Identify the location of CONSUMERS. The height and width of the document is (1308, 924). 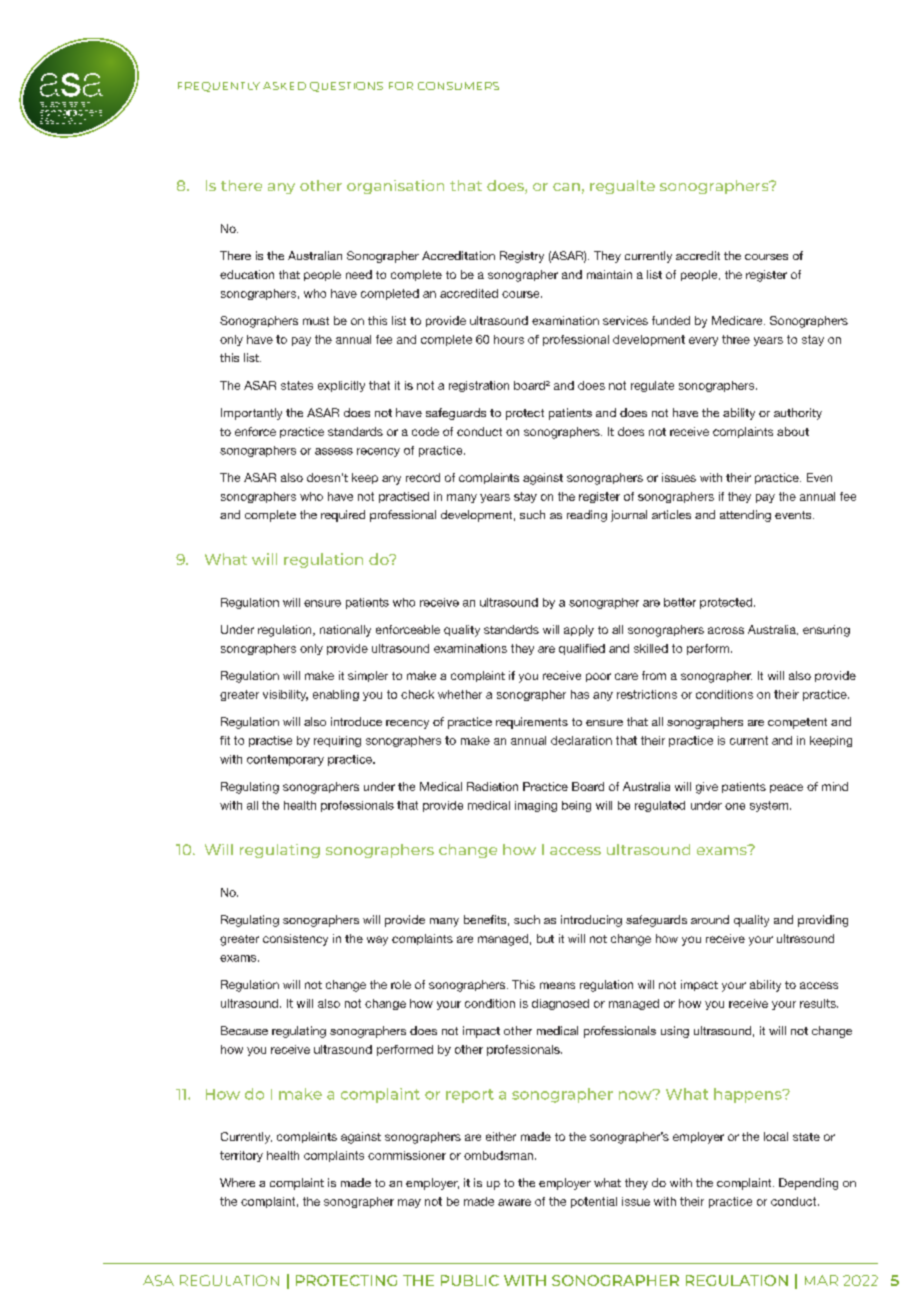
(458, 86).
